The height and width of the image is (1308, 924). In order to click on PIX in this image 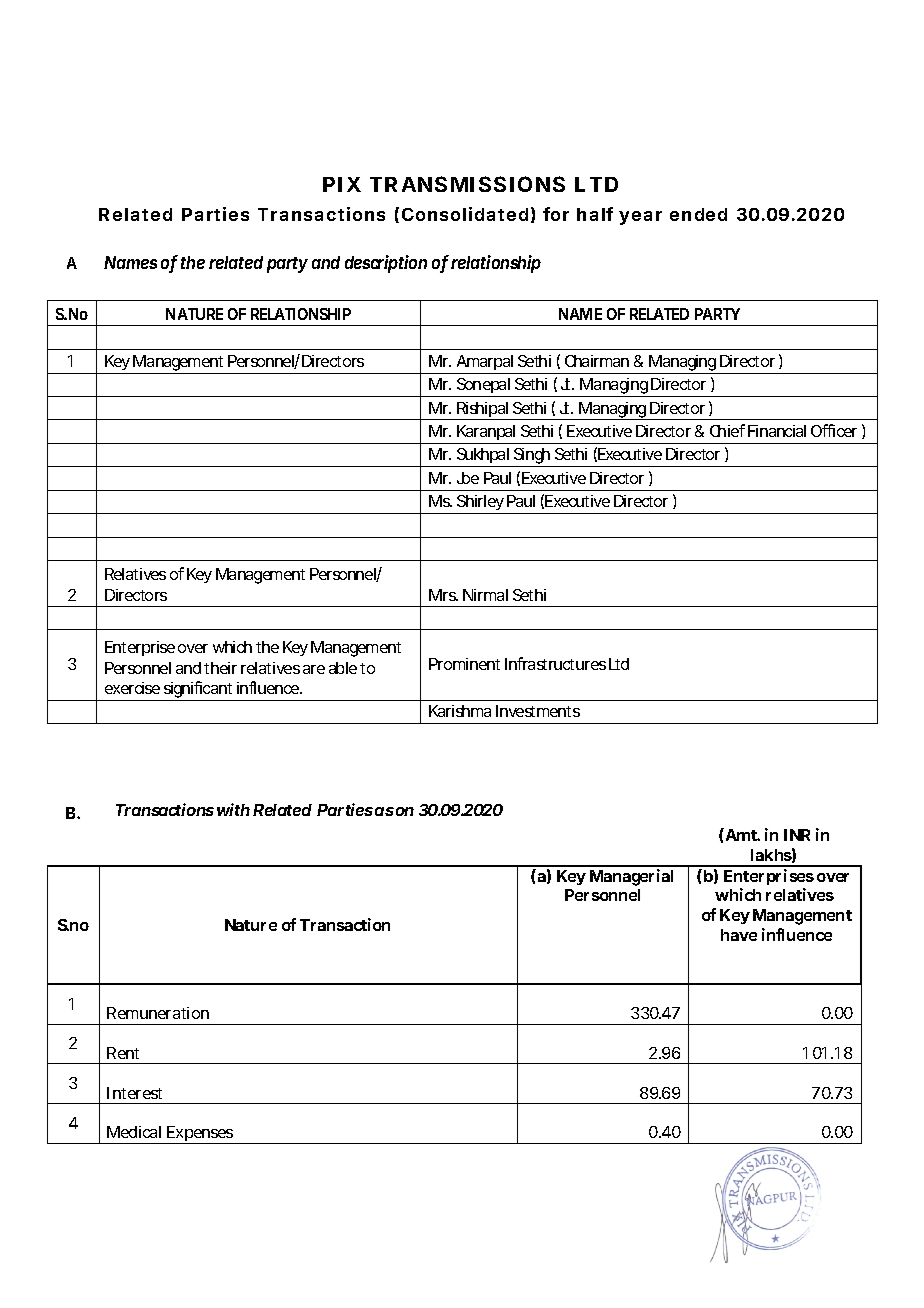, I will do `click(342, 184)`.
